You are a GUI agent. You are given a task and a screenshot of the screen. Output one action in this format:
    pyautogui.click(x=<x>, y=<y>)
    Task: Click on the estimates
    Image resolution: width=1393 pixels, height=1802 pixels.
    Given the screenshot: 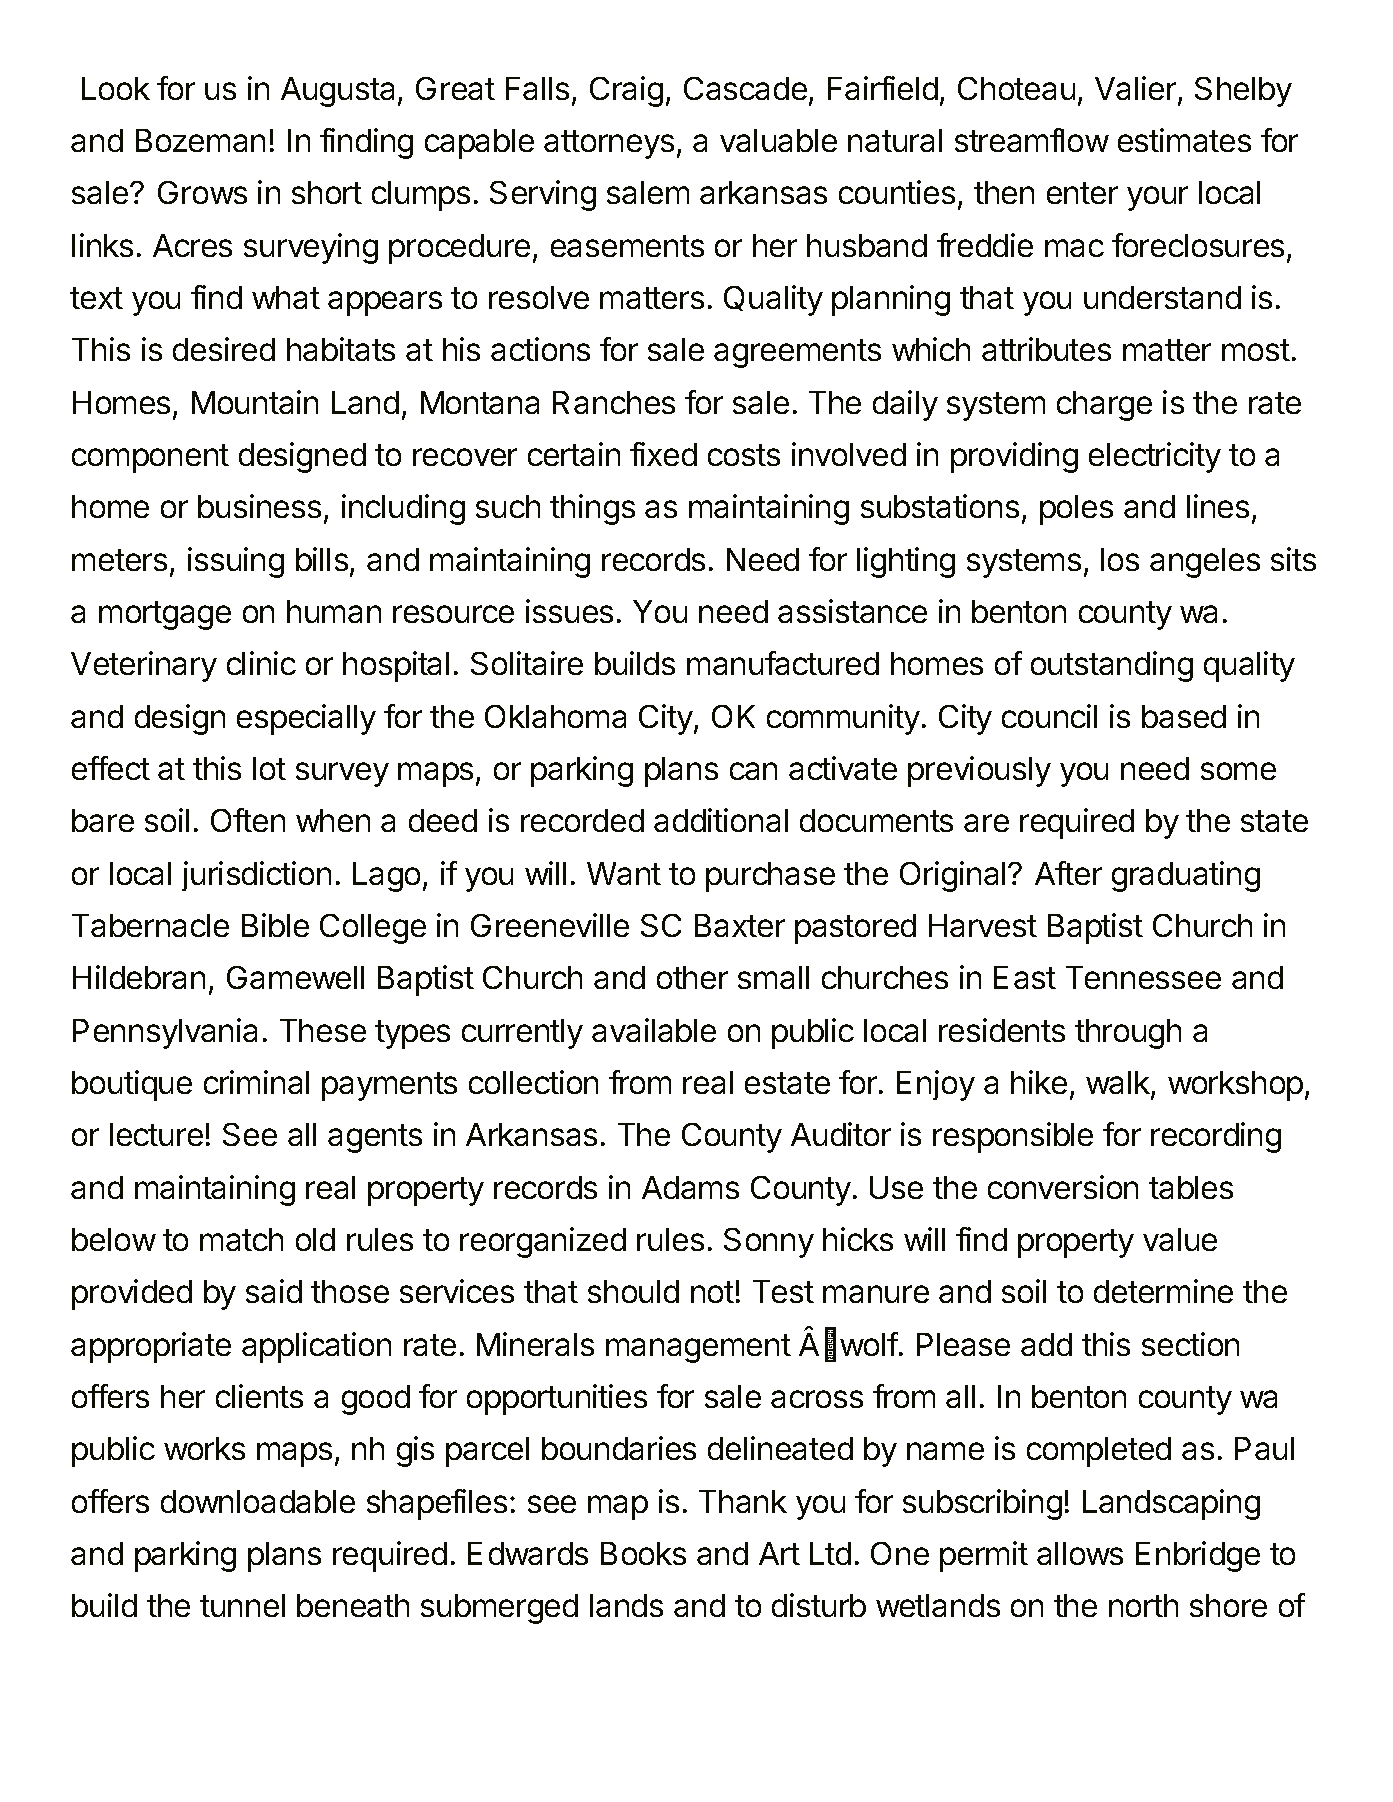 What is the action you would take?
    pyautogui.click(x=1184, y=140)
